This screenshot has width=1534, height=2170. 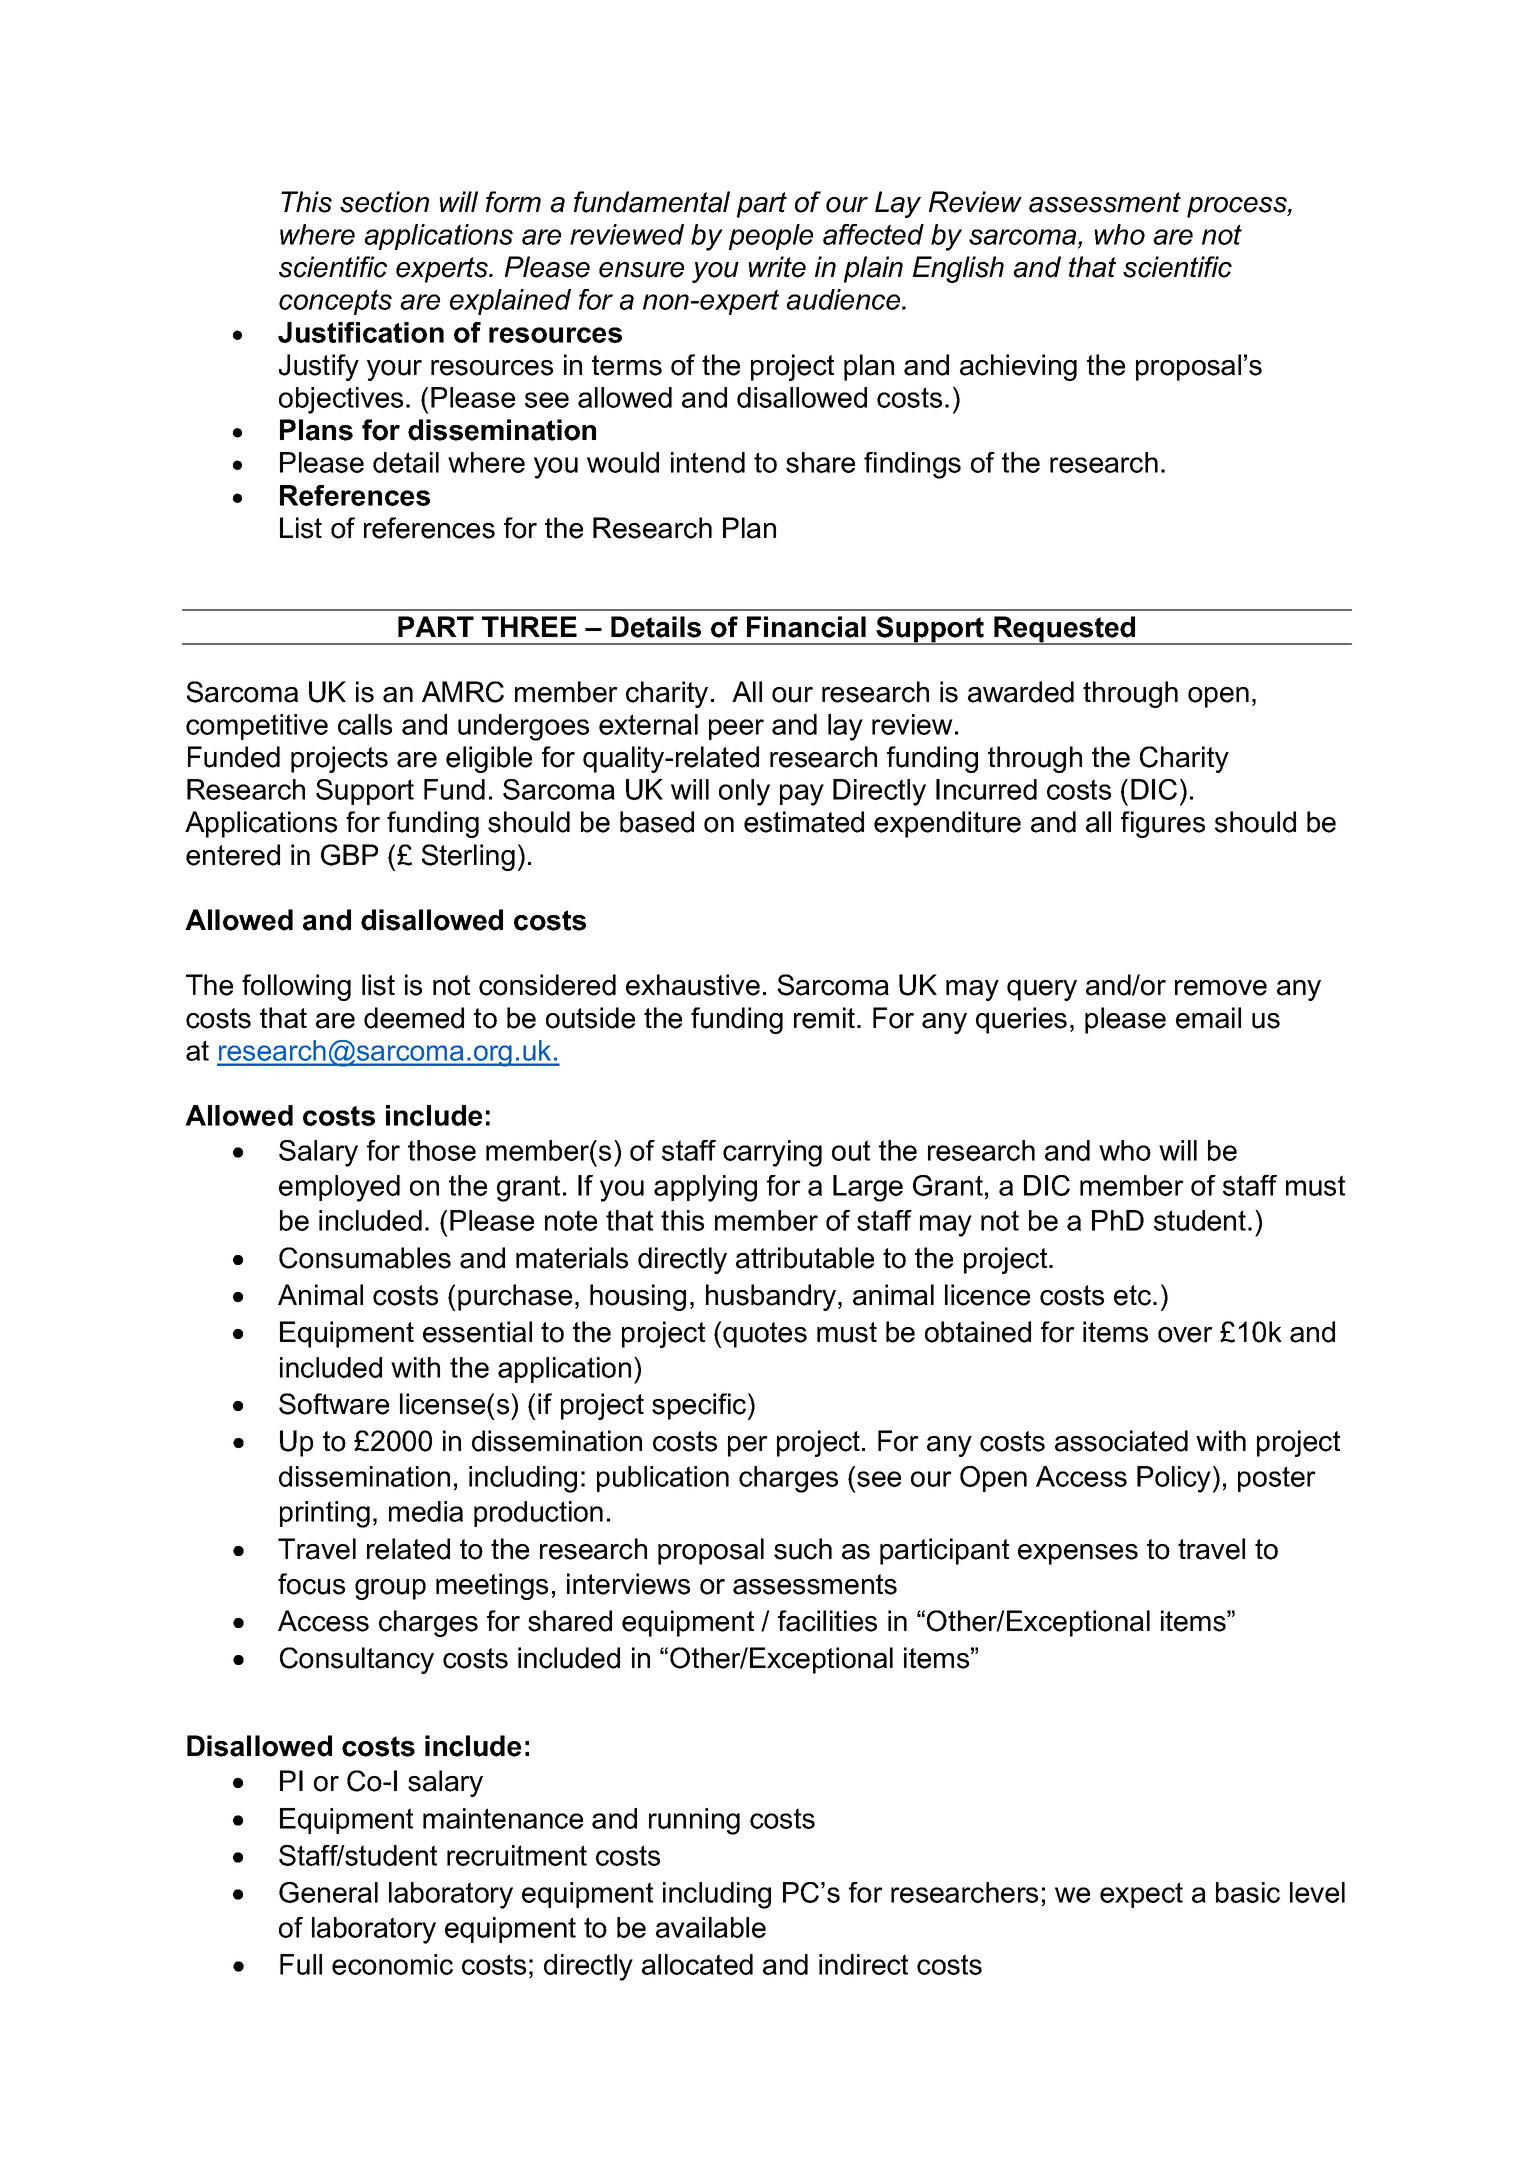 What do you see at coordinates (1018, 367) in the screenshot?
I see `achieving` at bounding box center [1018, 367].
